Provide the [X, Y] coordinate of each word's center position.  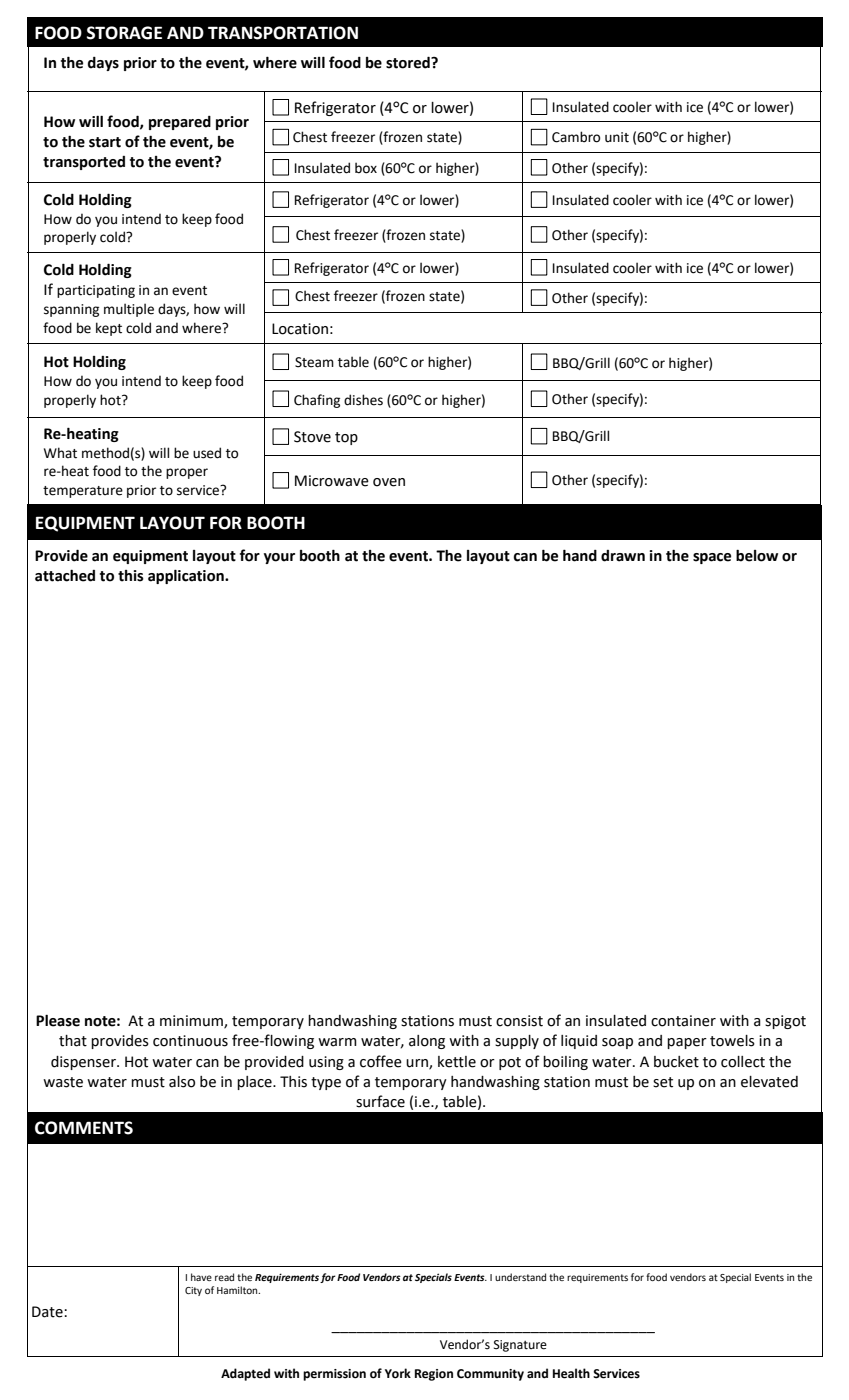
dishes [363, 400]
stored [409, 62]
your [279, 558]
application [187, 576]
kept [109, 329]
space [712, 558]
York [398, 1373]
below [757, 555]
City [193, 1291]
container [683, 1021]
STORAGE [124, 33]
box [366, 168]
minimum [192, 1022]
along [427, 1042]
